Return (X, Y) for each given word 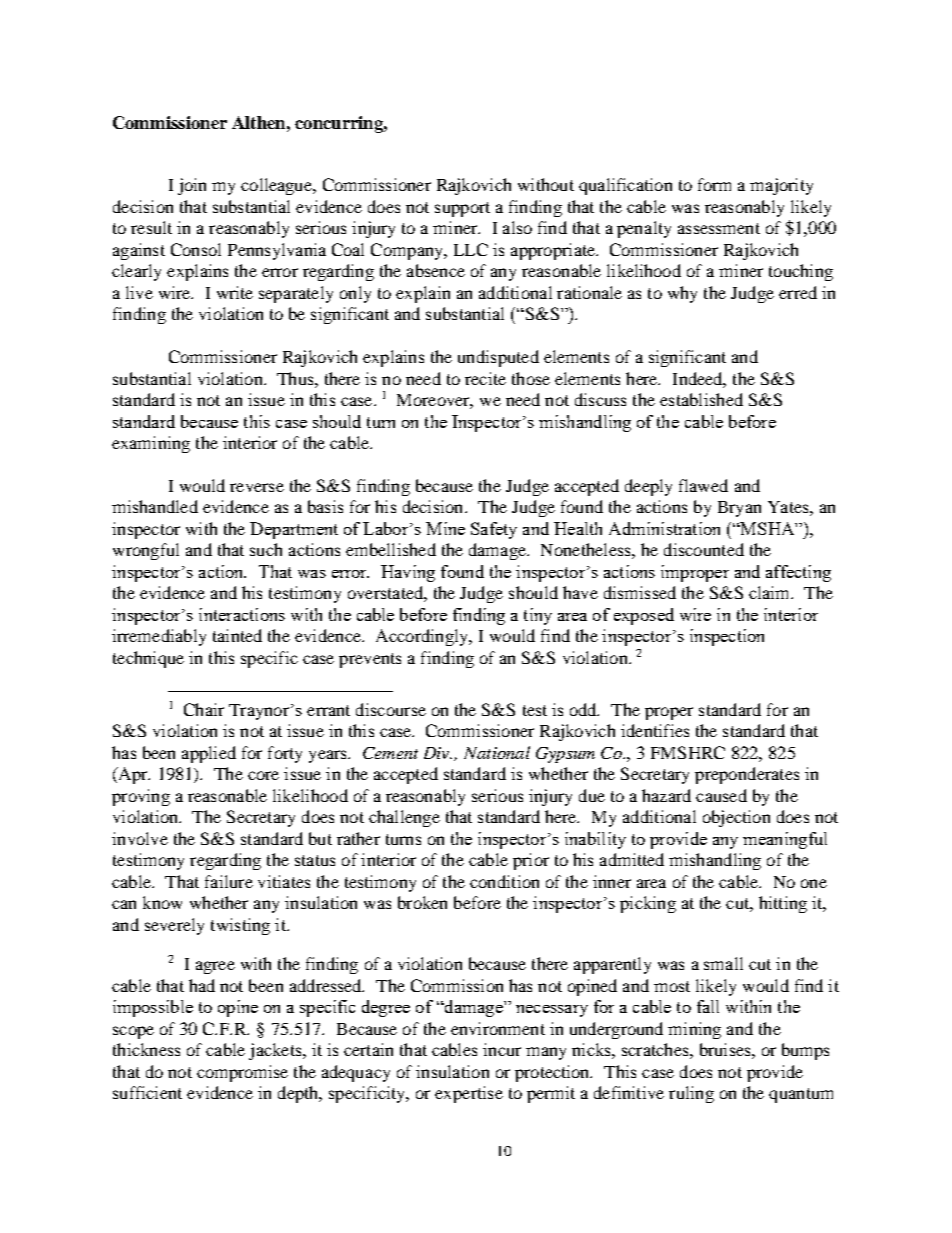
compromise (242, 1073)
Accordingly (423, 637)
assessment (719, 228)
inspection (727, 637)
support (462, 209)
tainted (237, 635)
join (192, 186)
